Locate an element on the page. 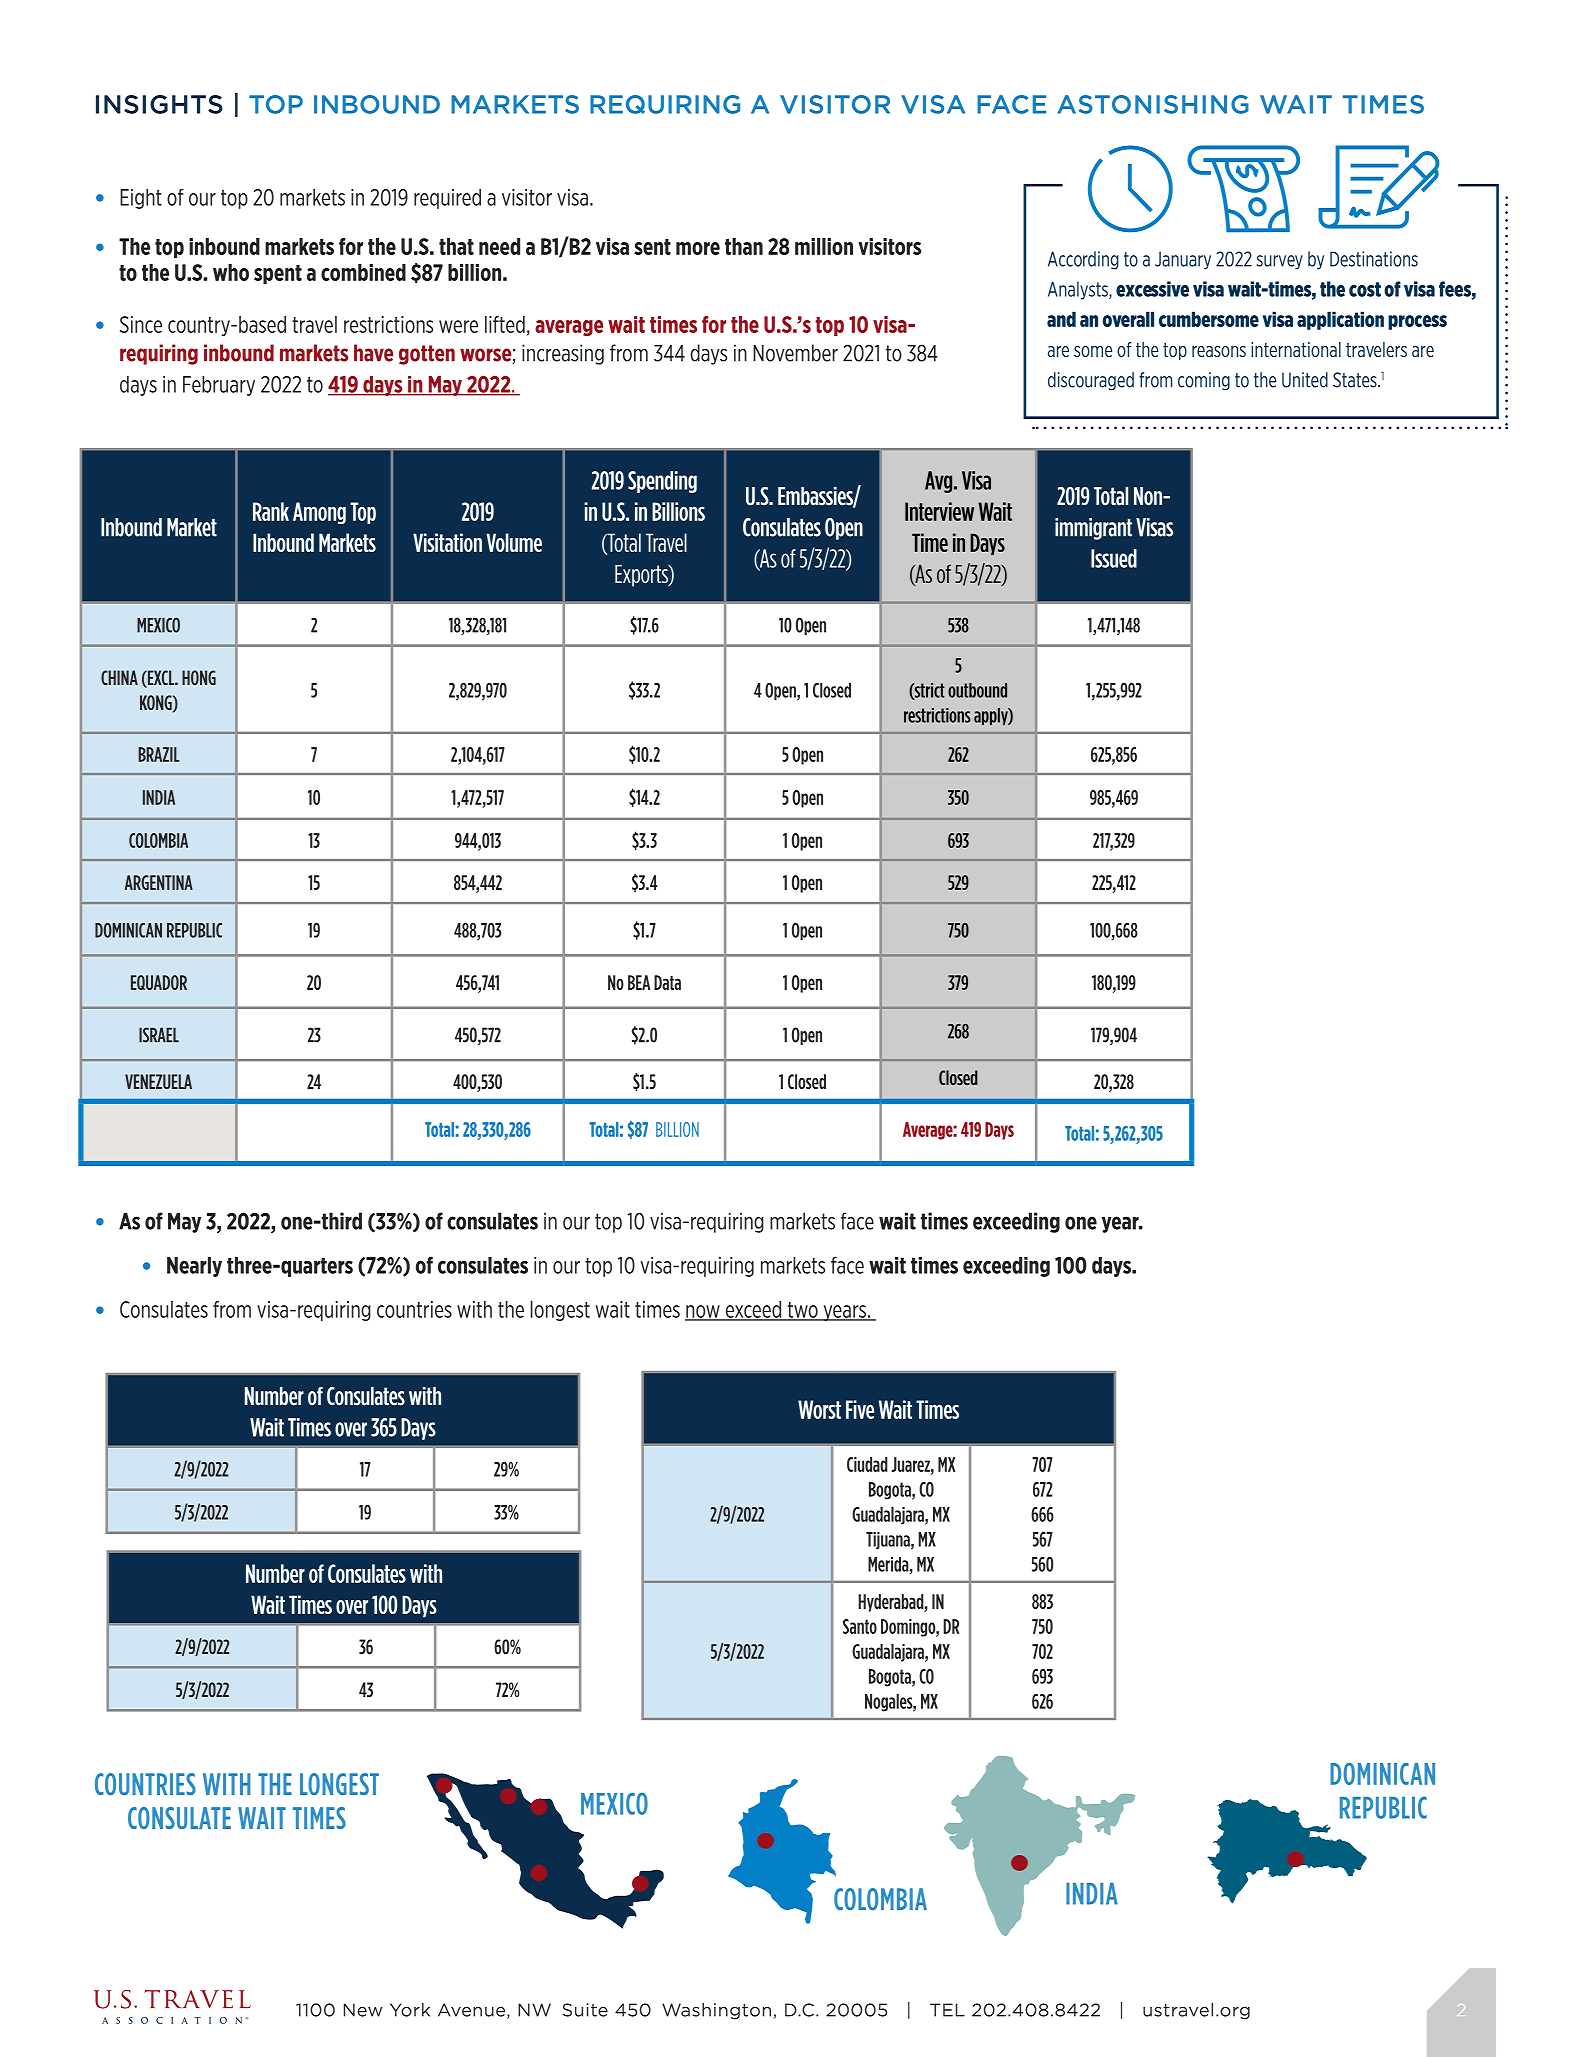  New is located at coordinates (363, 2010).
